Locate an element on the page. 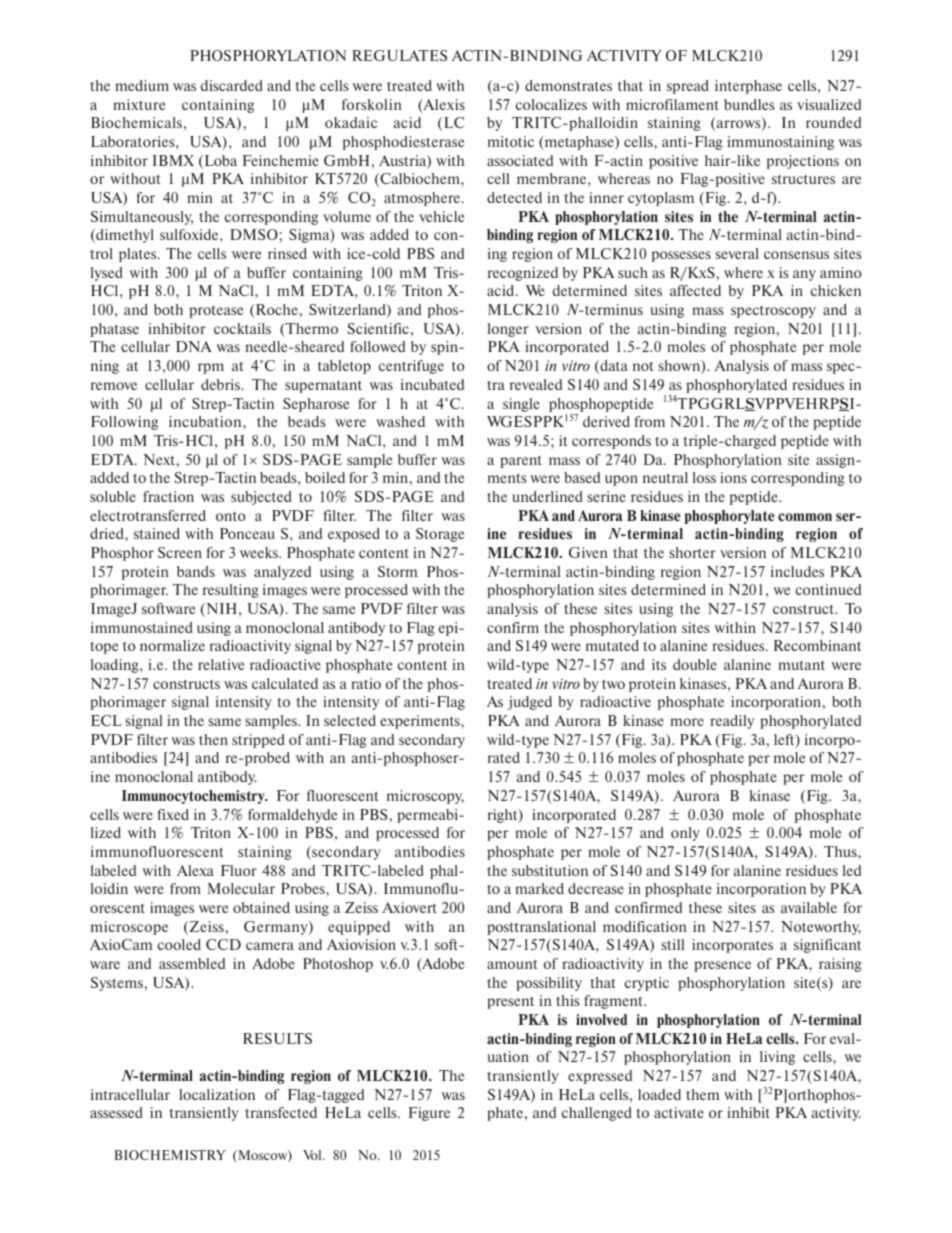 This document has width=952, height=1233. them is located at coordinates (702, 1094).
